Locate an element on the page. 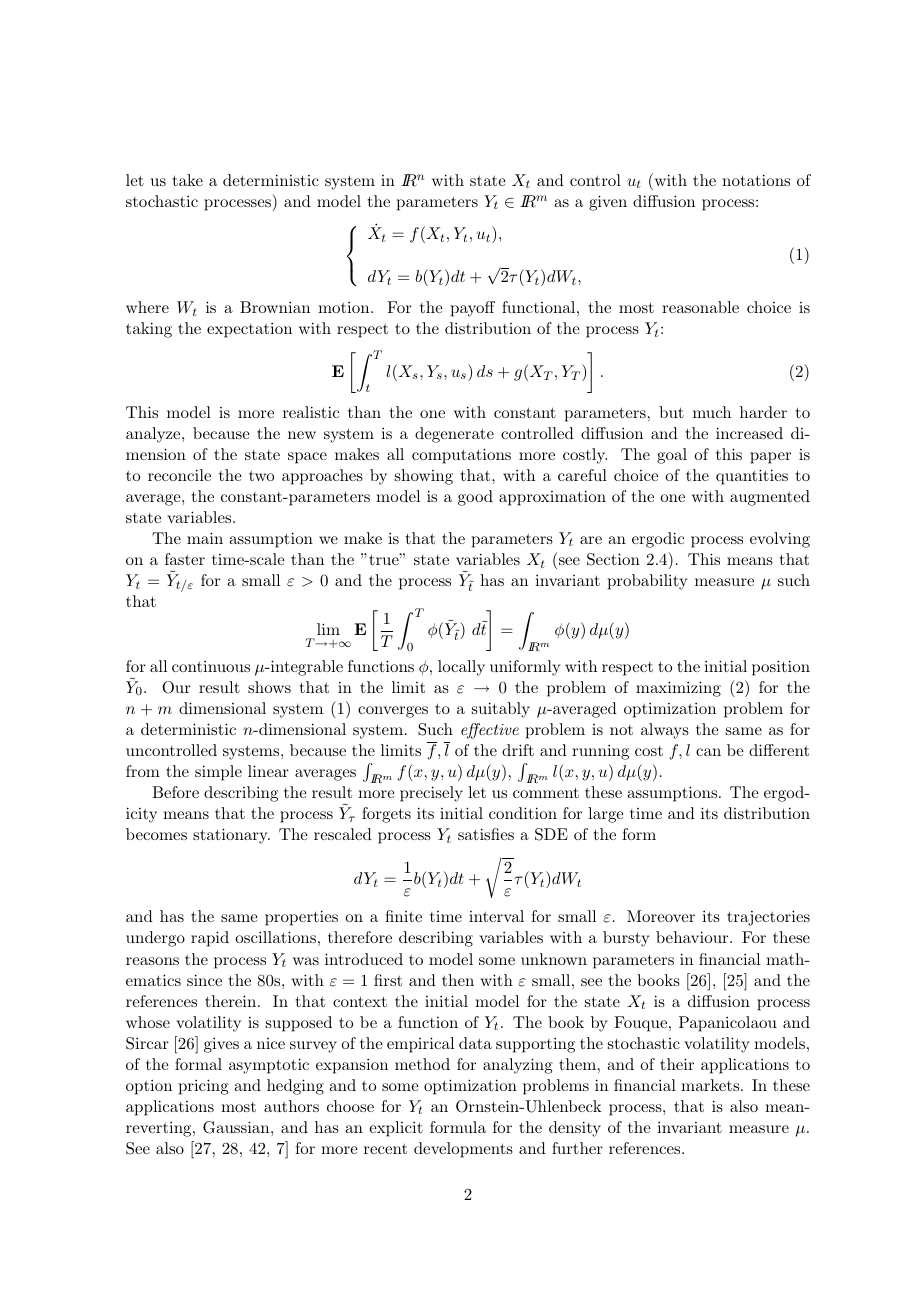 The height and width of the image is (1308, 924). payoff is located at coordinates (473, 309).
